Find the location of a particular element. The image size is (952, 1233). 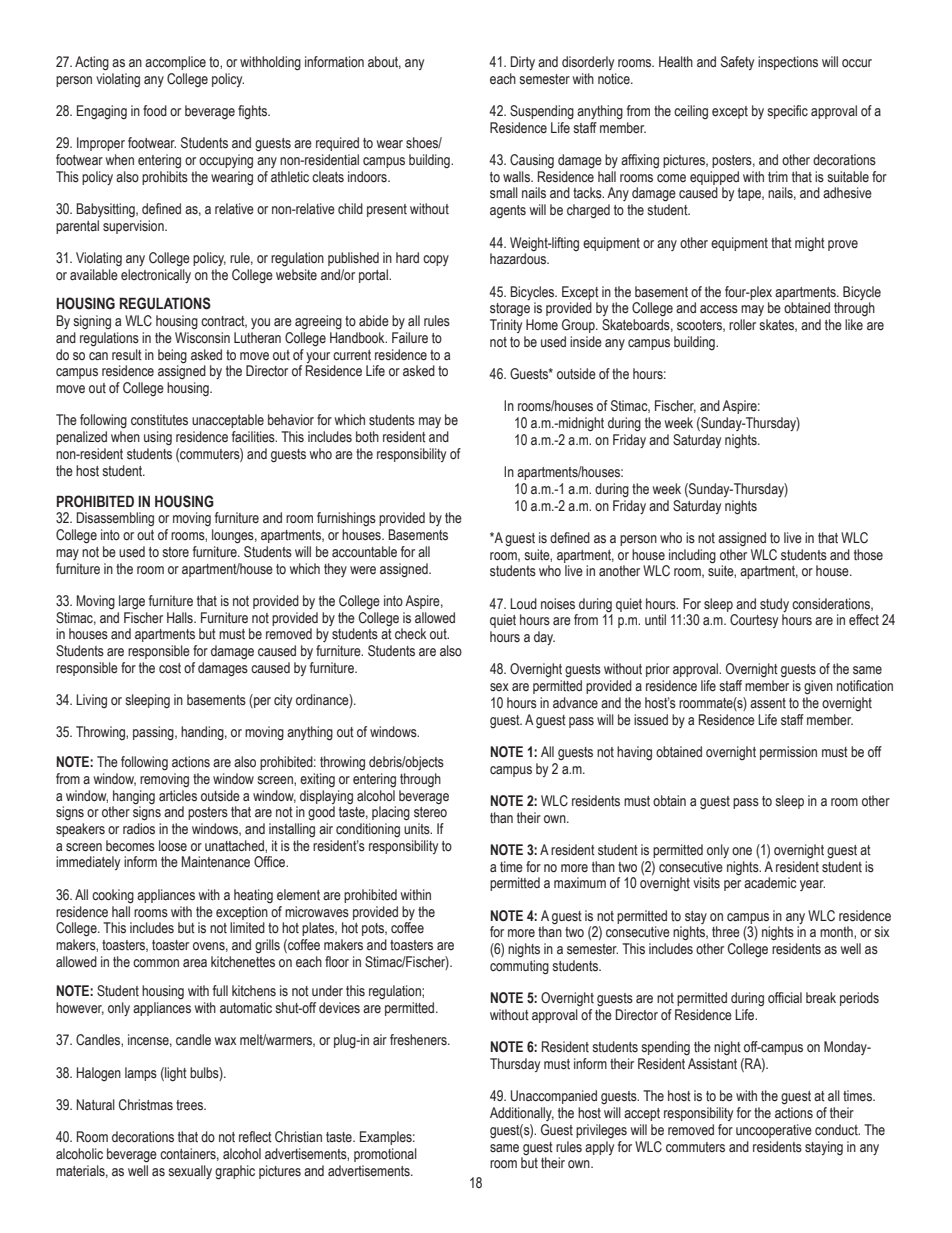

specific is located at coordinates (788, 112).
